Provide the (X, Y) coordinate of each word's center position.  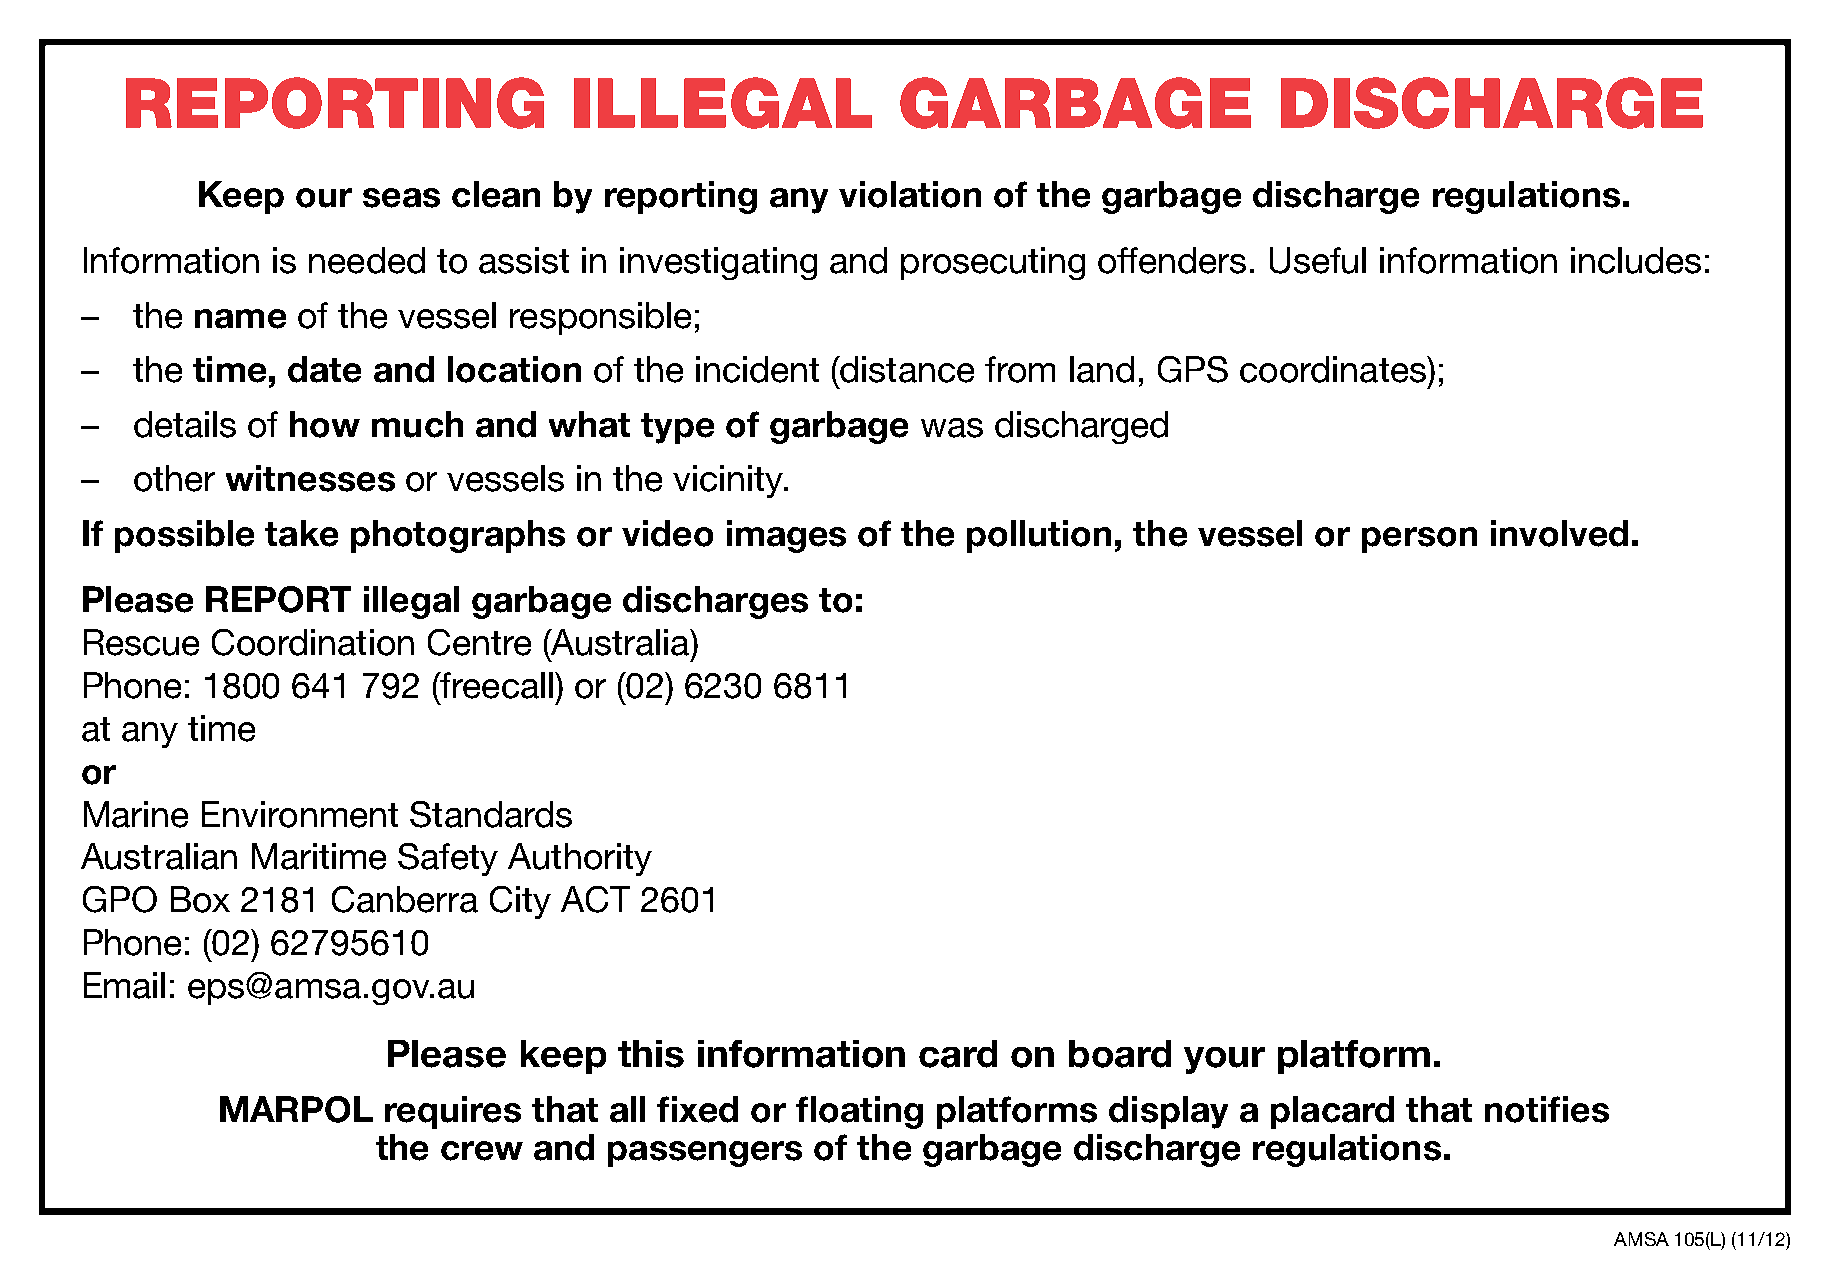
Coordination (313, 642)
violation (910, 194)
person (1419, 540)
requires (453, 1112)
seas (401, 198)
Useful (1318, 260)
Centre (479, 642)
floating (859, 1112)
